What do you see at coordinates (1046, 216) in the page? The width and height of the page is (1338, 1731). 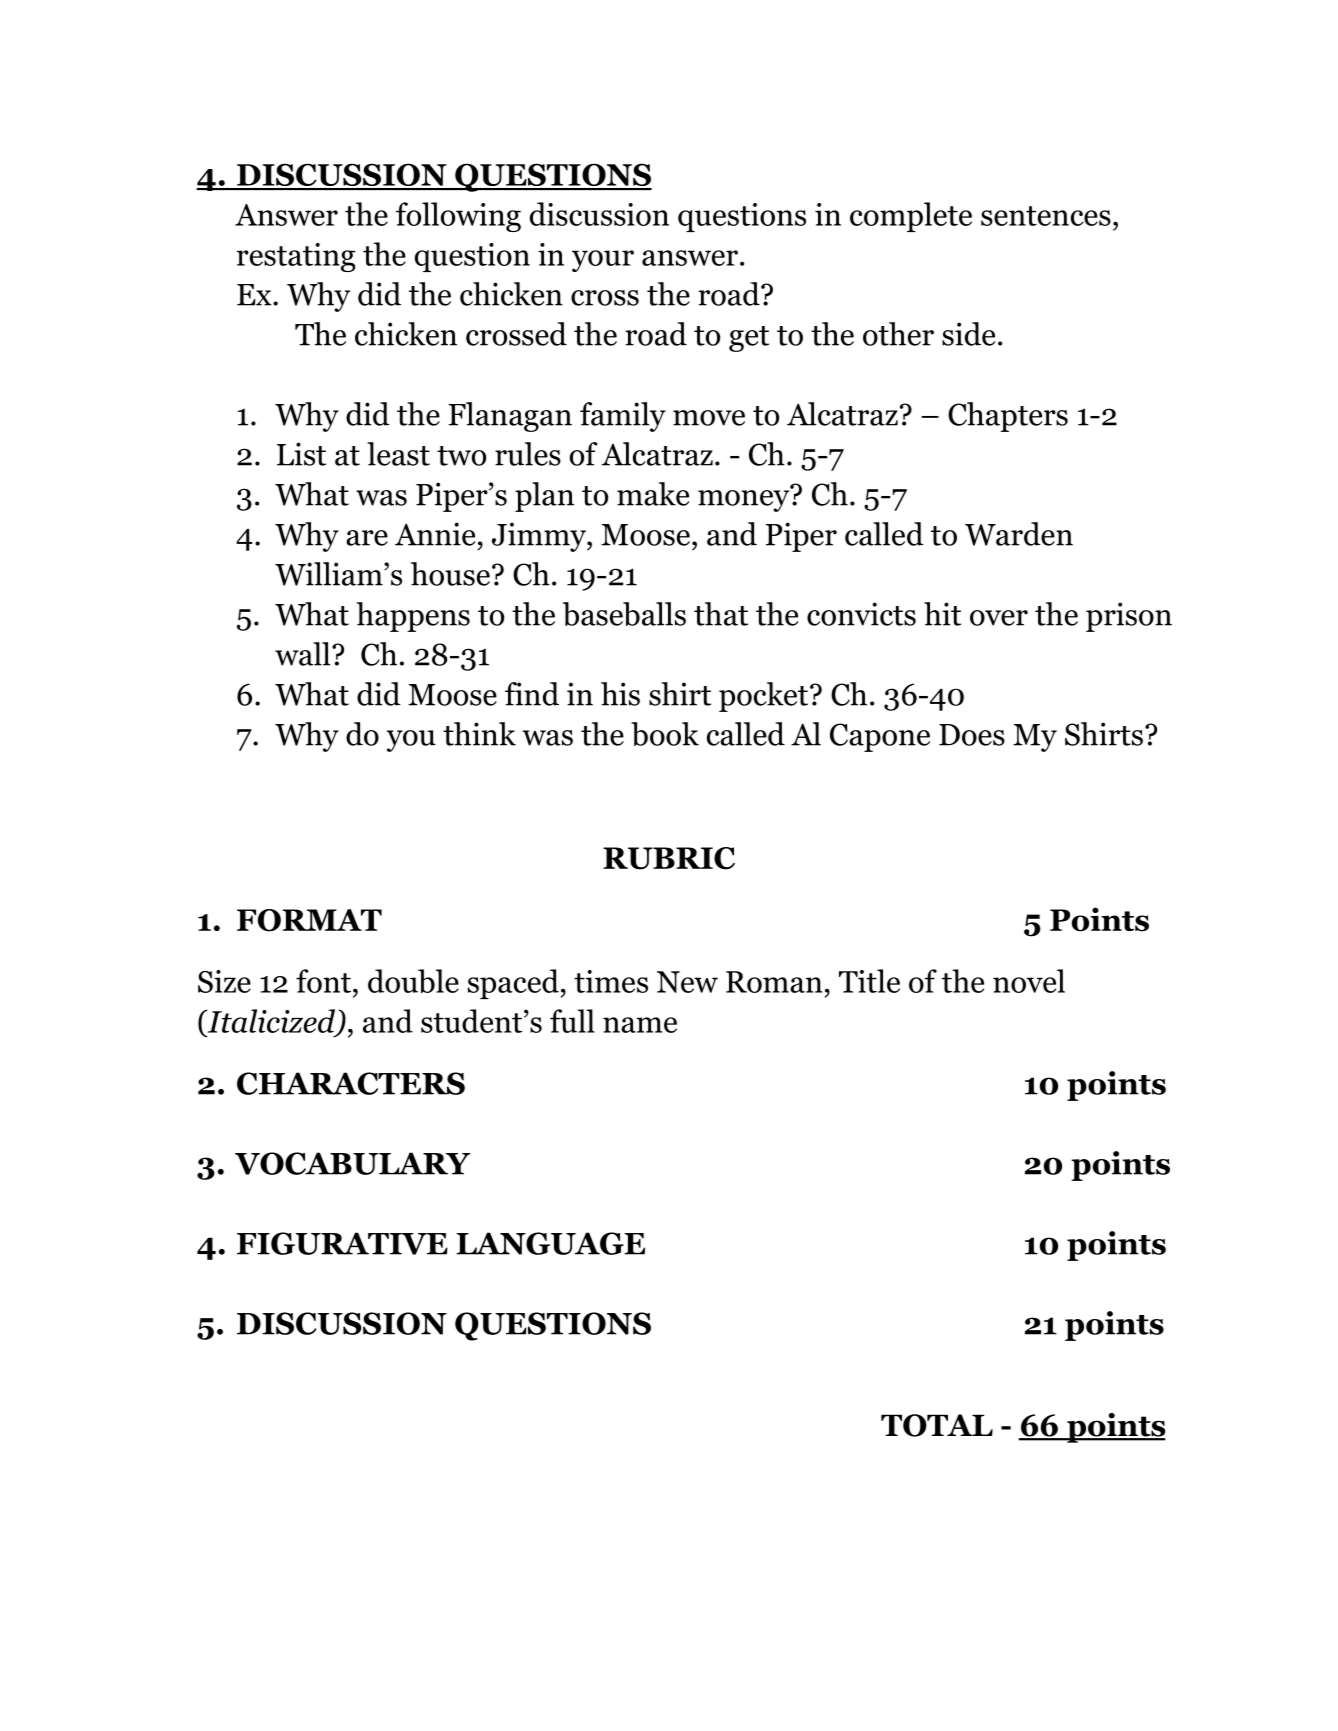 I see `sentences` at bounding box center [1046, 216].
